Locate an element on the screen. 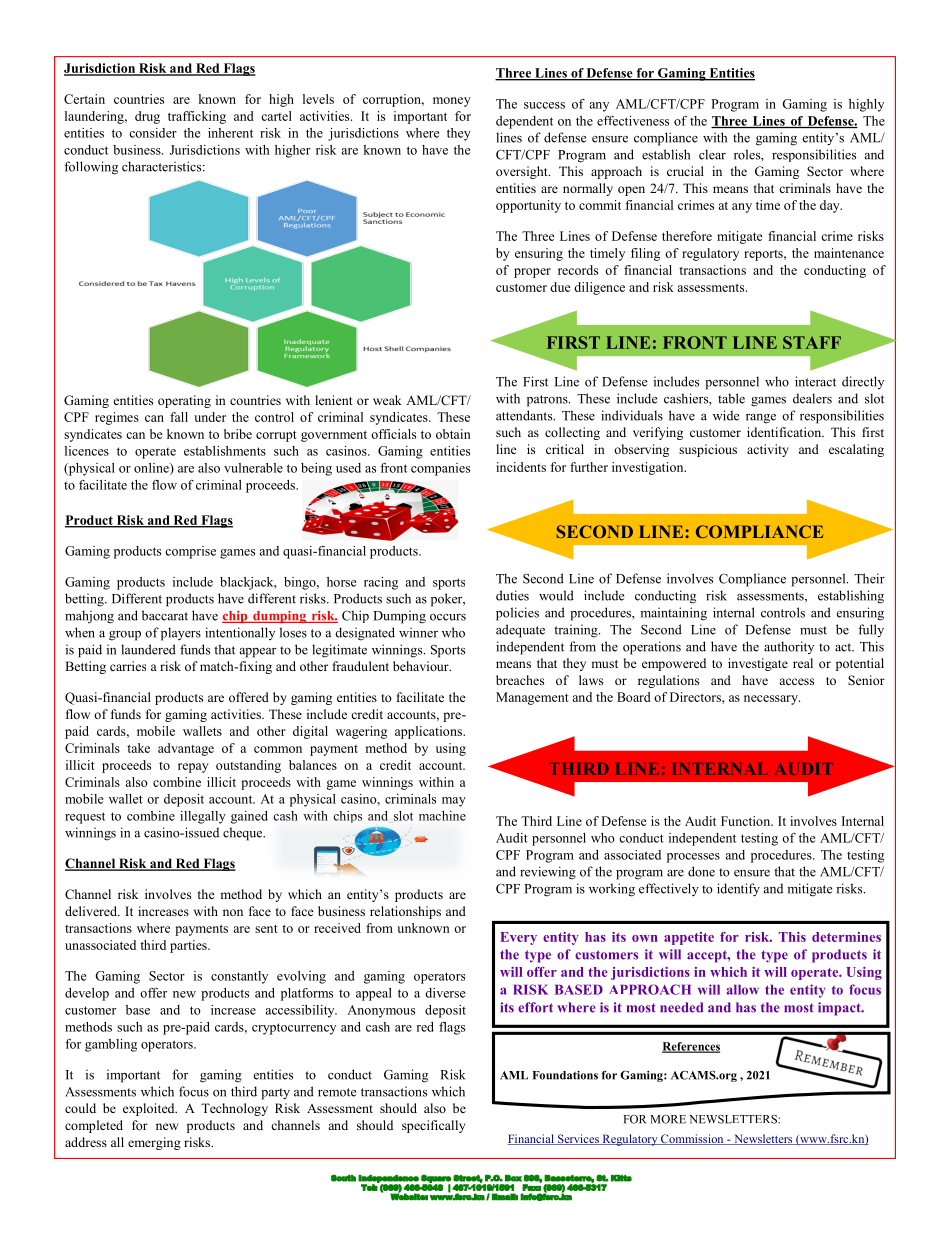 The width and height of the screenshot is (952, 1233). consider is located at coordinates (153, 133).
